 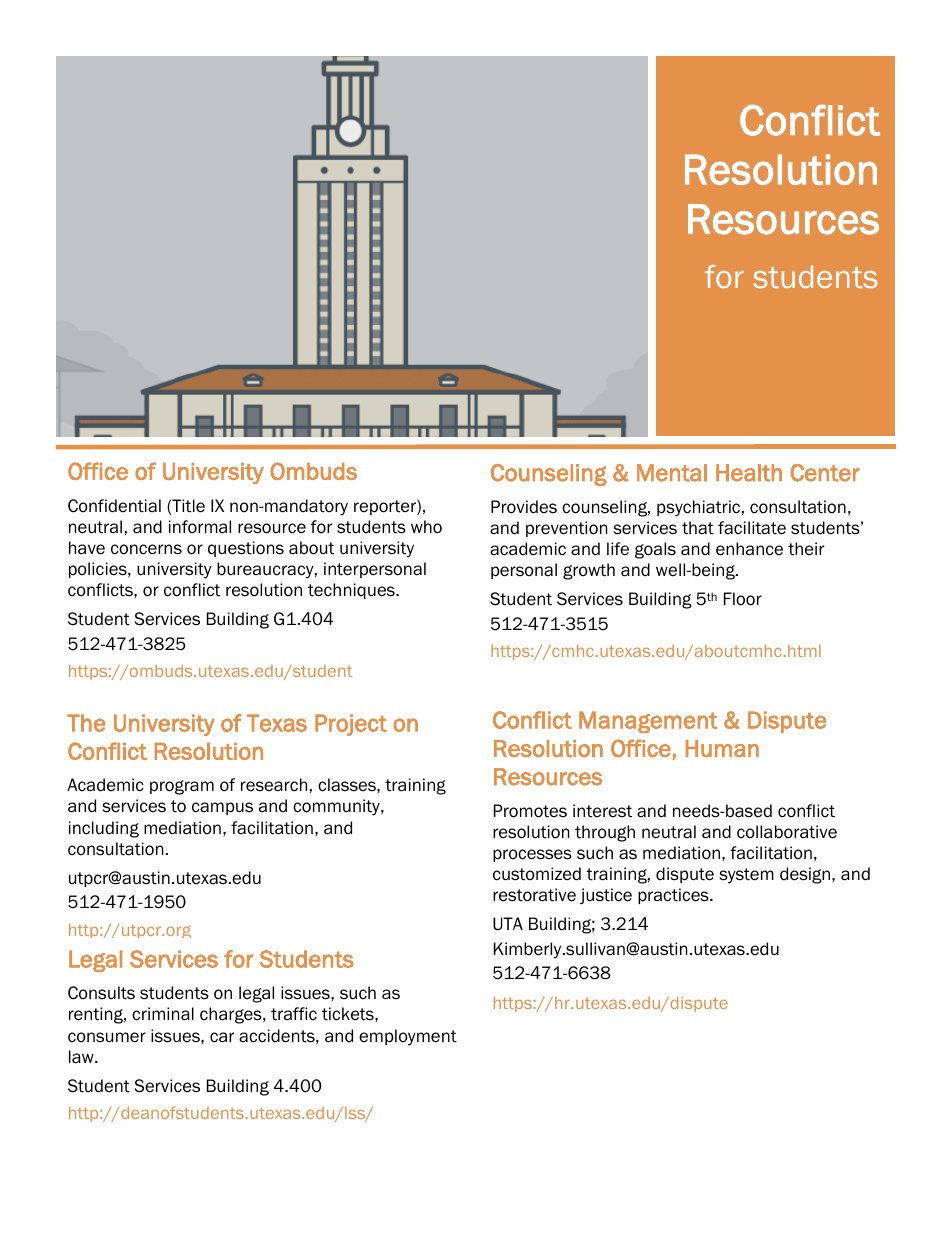 What do you see at coordinates (749, 473) in the document?
I see `Health` at bounding box center [749, 473].
